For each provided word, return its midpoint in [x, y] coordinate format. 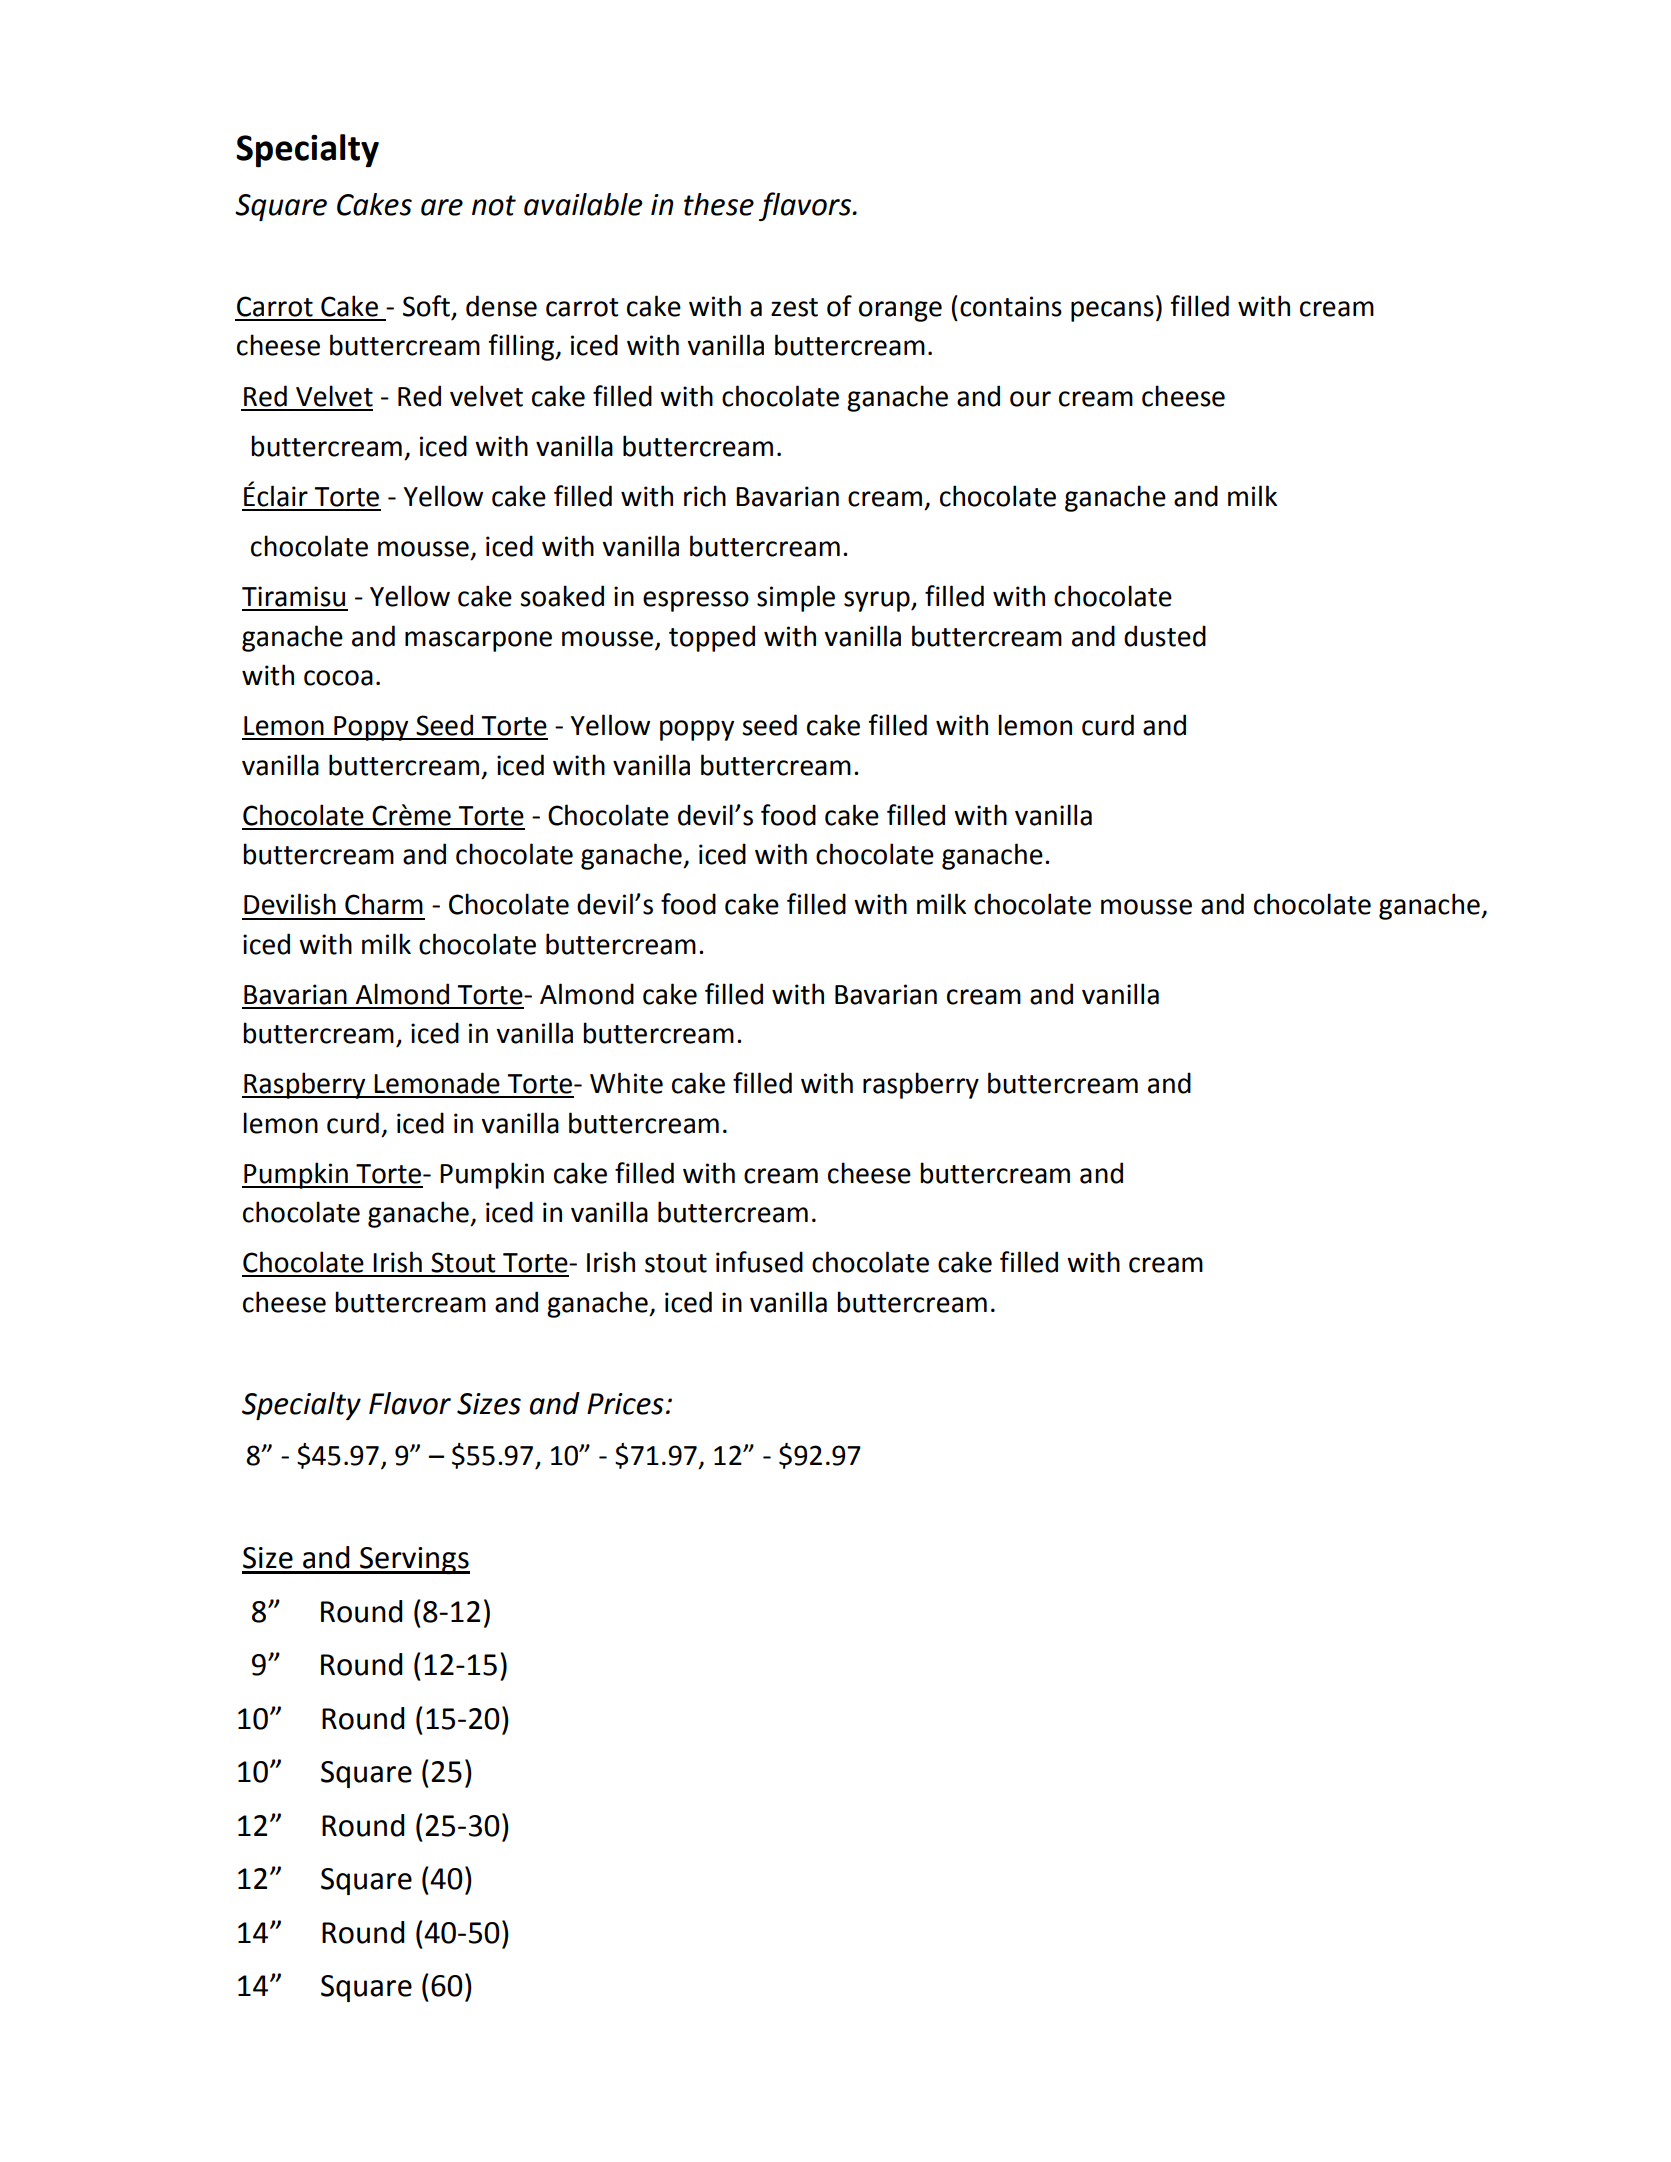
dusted [1165, 636]
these [719, 204]
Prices [625, 1404]
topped [712, 638]
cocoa [338, 678]
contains [1011, 306]
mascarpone [478, 641]
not [494, 205]
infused [759, 1262]
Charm [384, 904]
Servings [414, 1560]
